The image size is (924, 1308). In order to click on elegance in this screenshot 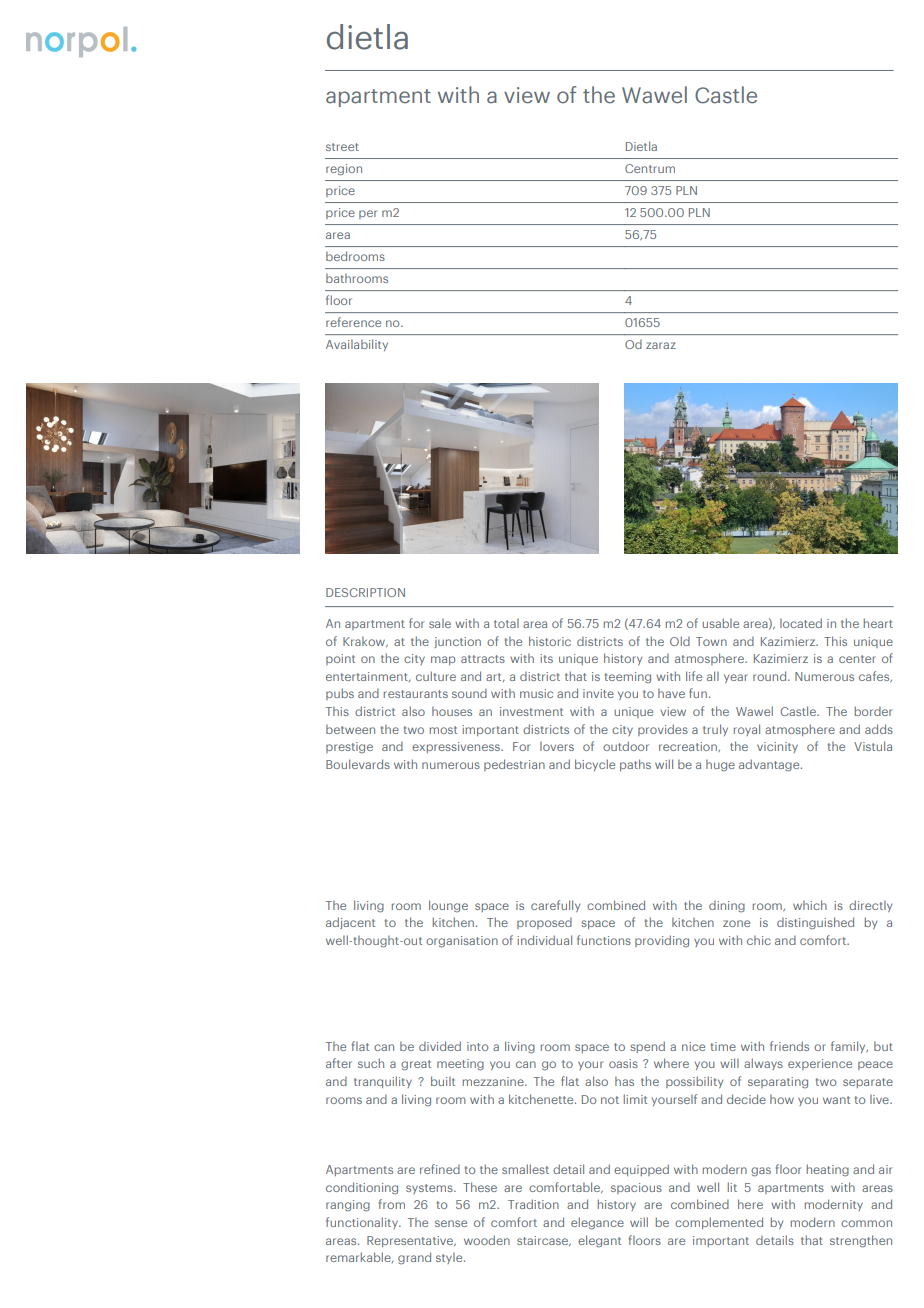, I will do `click(597, 1223)`.
